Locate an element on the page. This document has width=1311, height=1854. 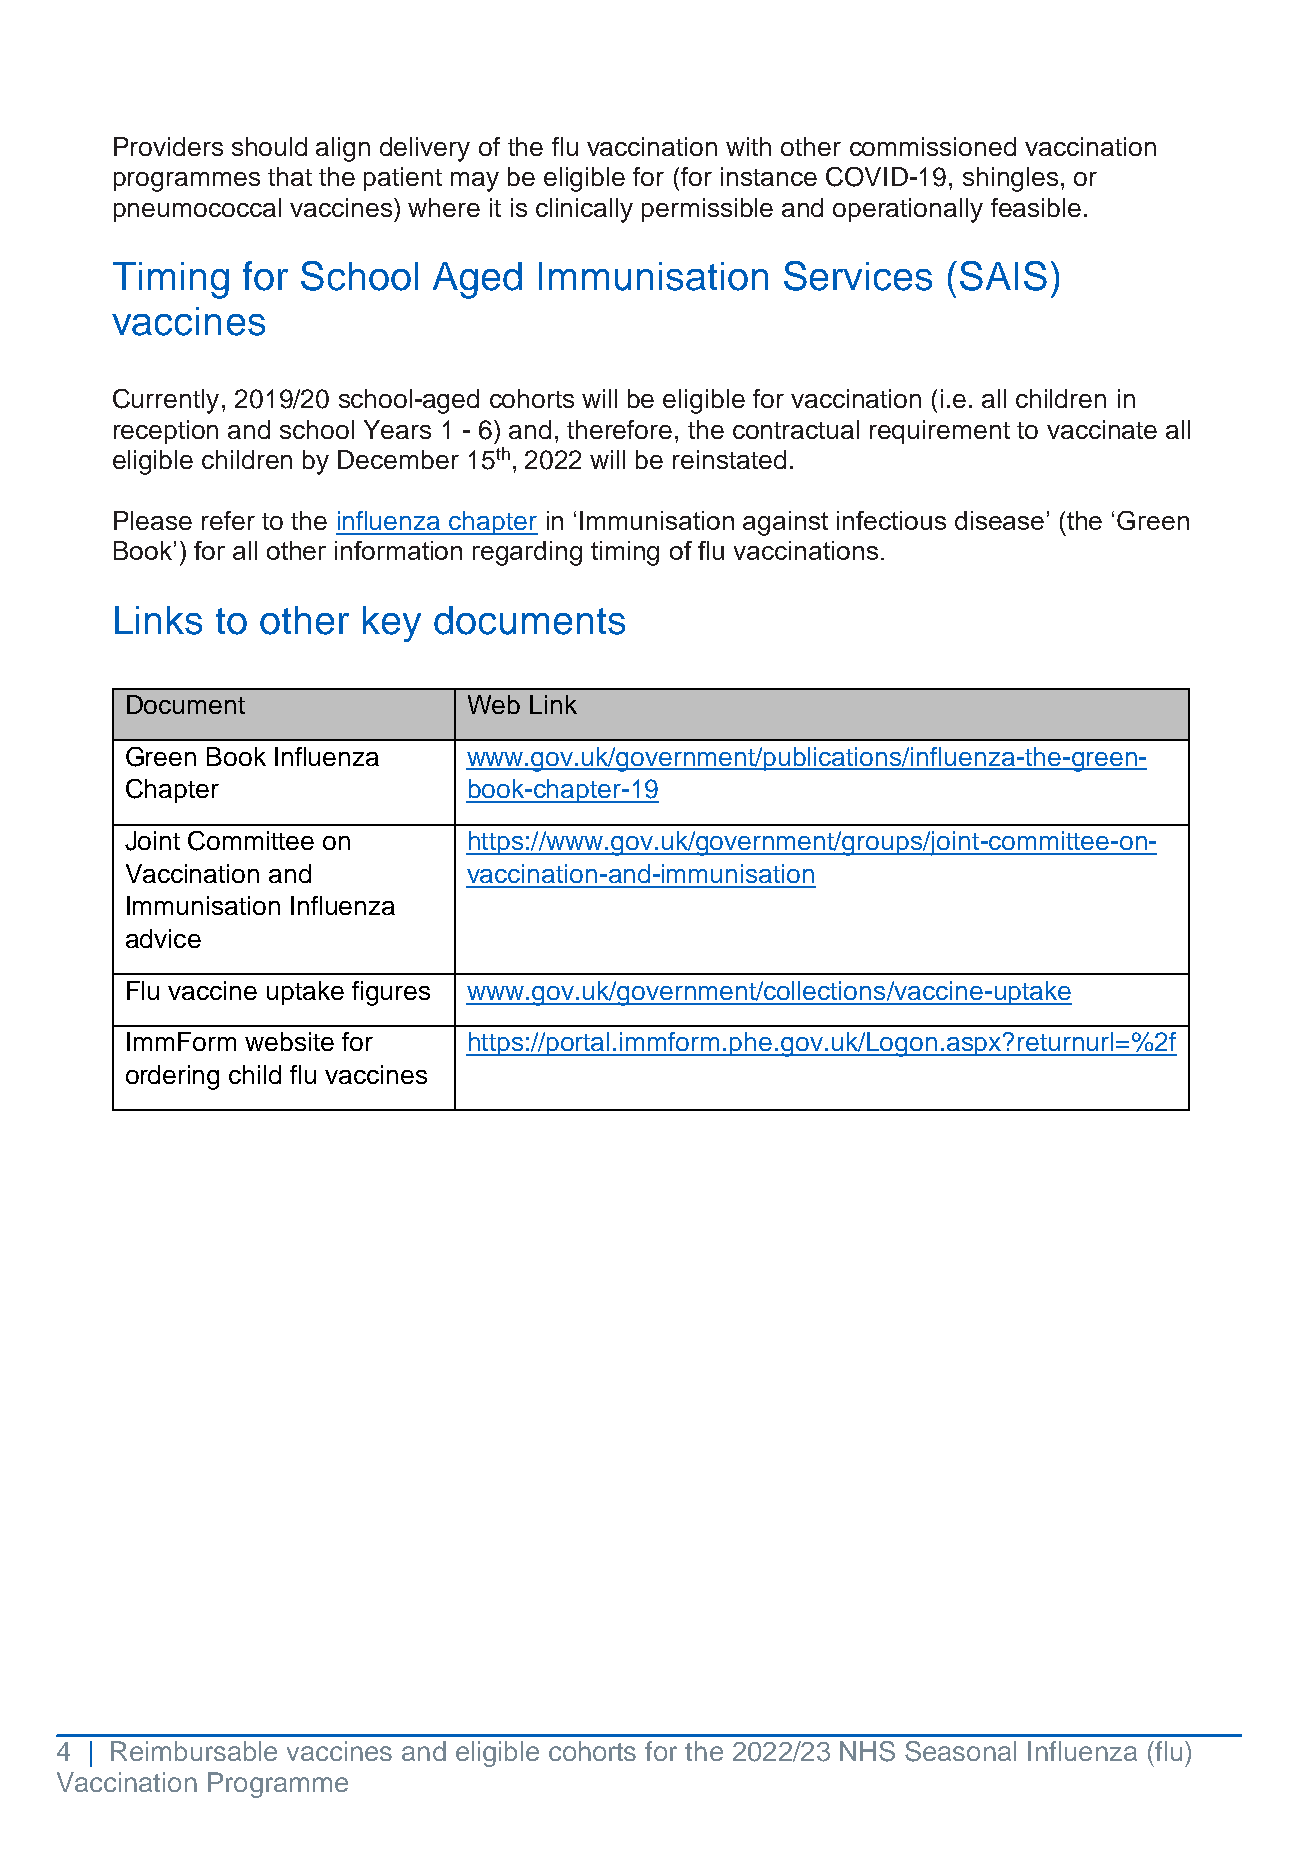
Reimbursable is located at coordinates (194, 1751).
